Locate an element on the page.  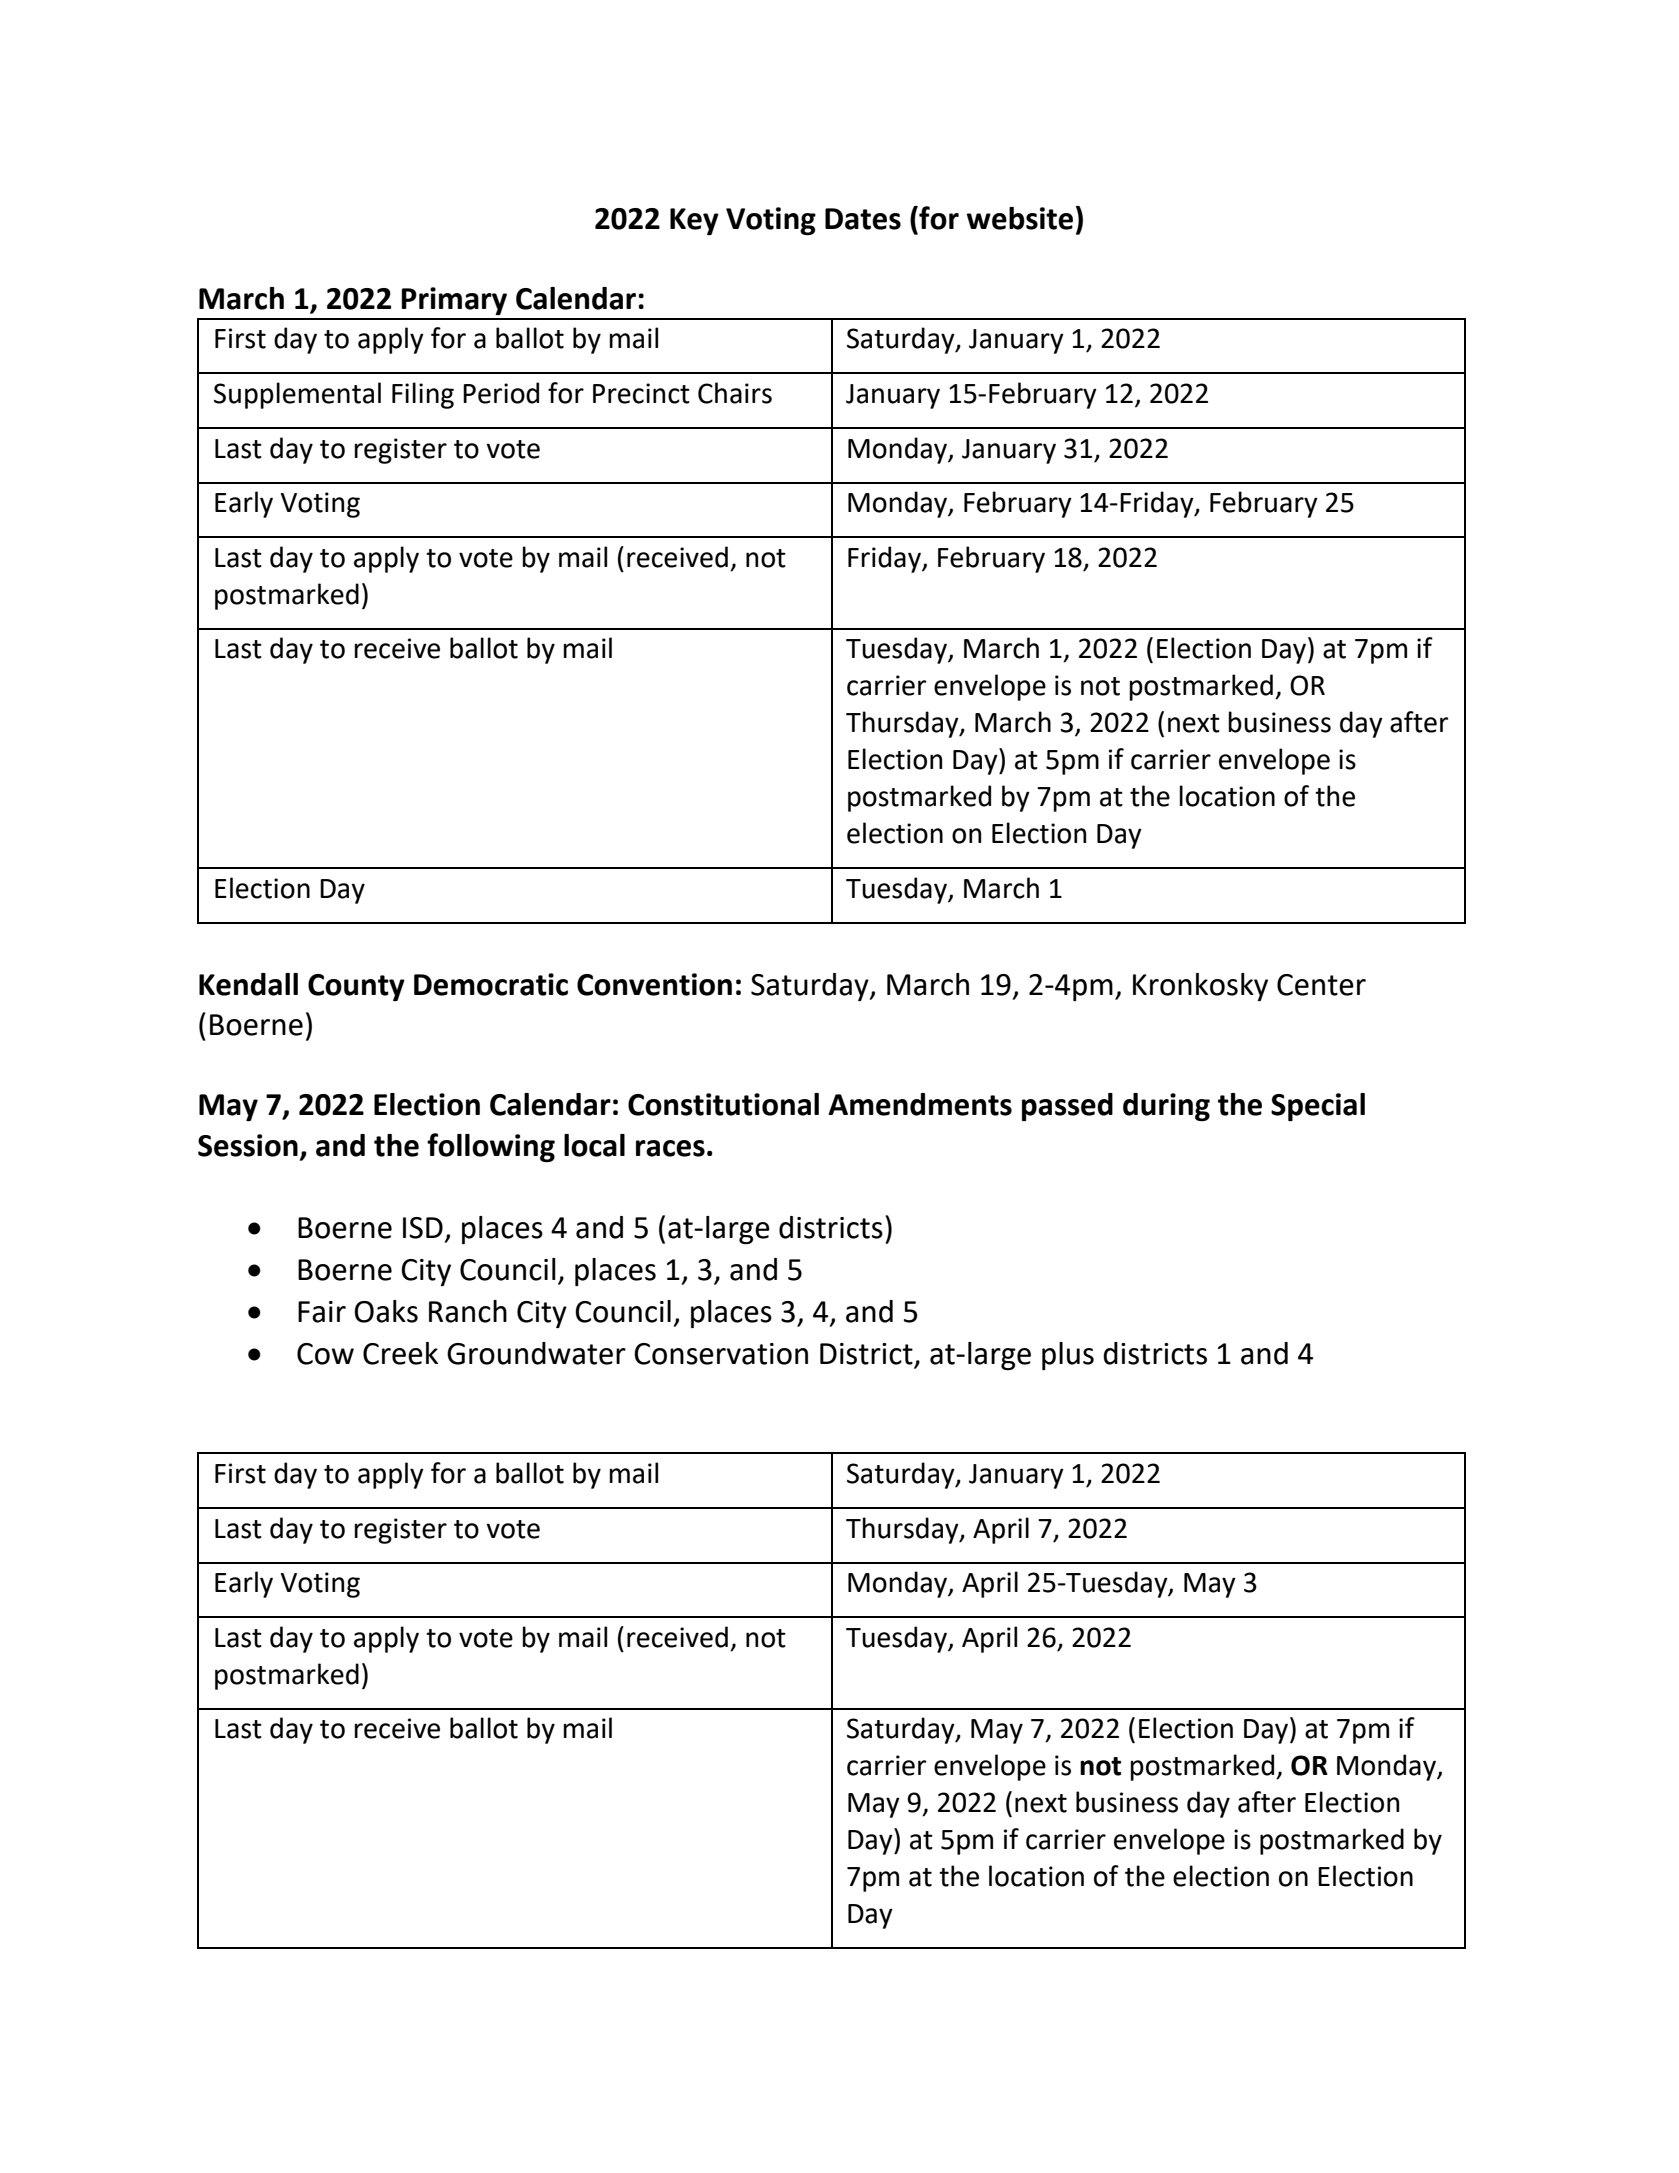
Oaks is located at coordinates (386, 1311).
